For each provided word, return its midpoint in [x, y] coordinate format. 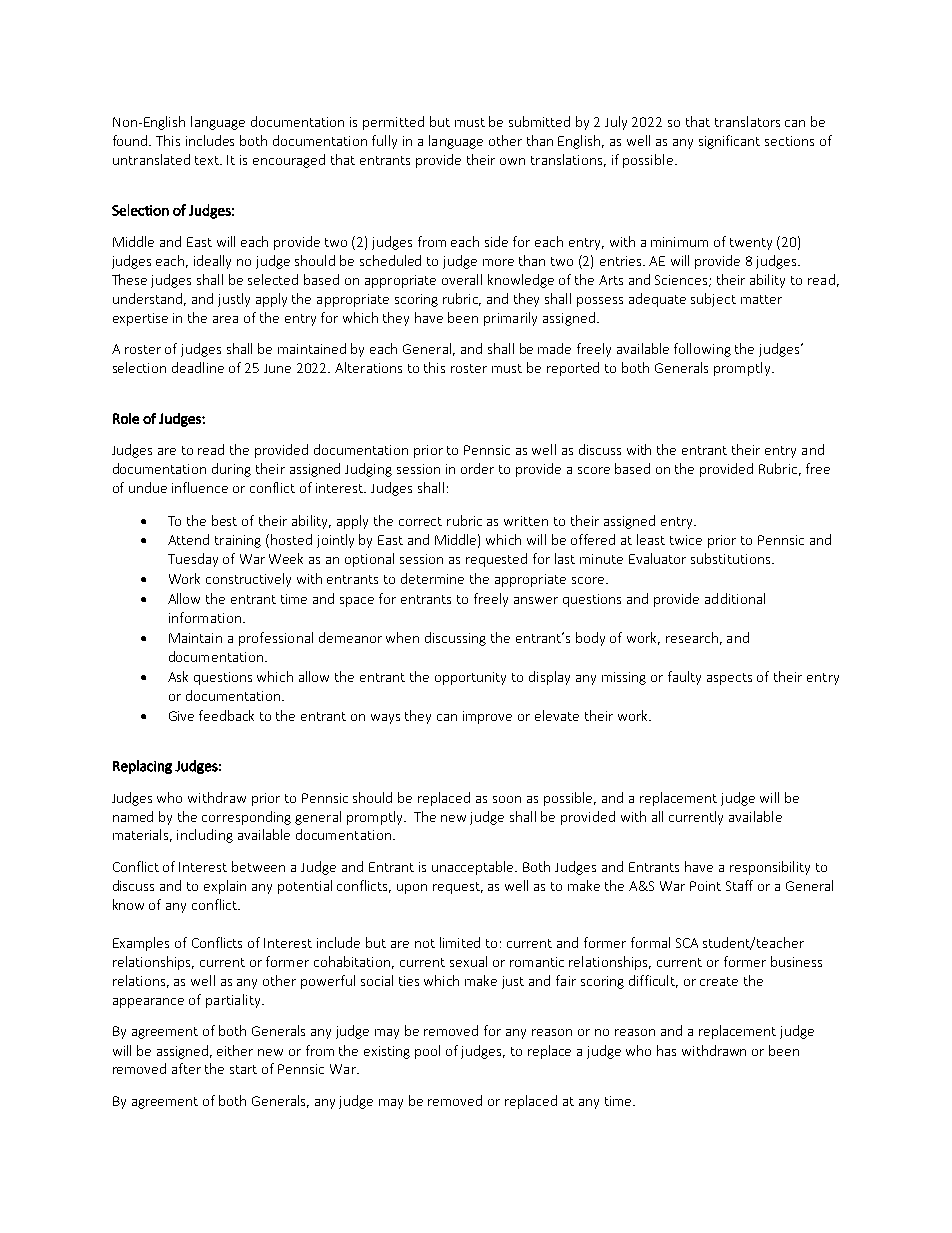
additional [735, 598]
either [235, 1050]
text [208, 160]
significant [729, 142]
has [666, 1050]
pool [427, 1052]
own [512, 161]
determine [432, 578]
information [205, 617]
